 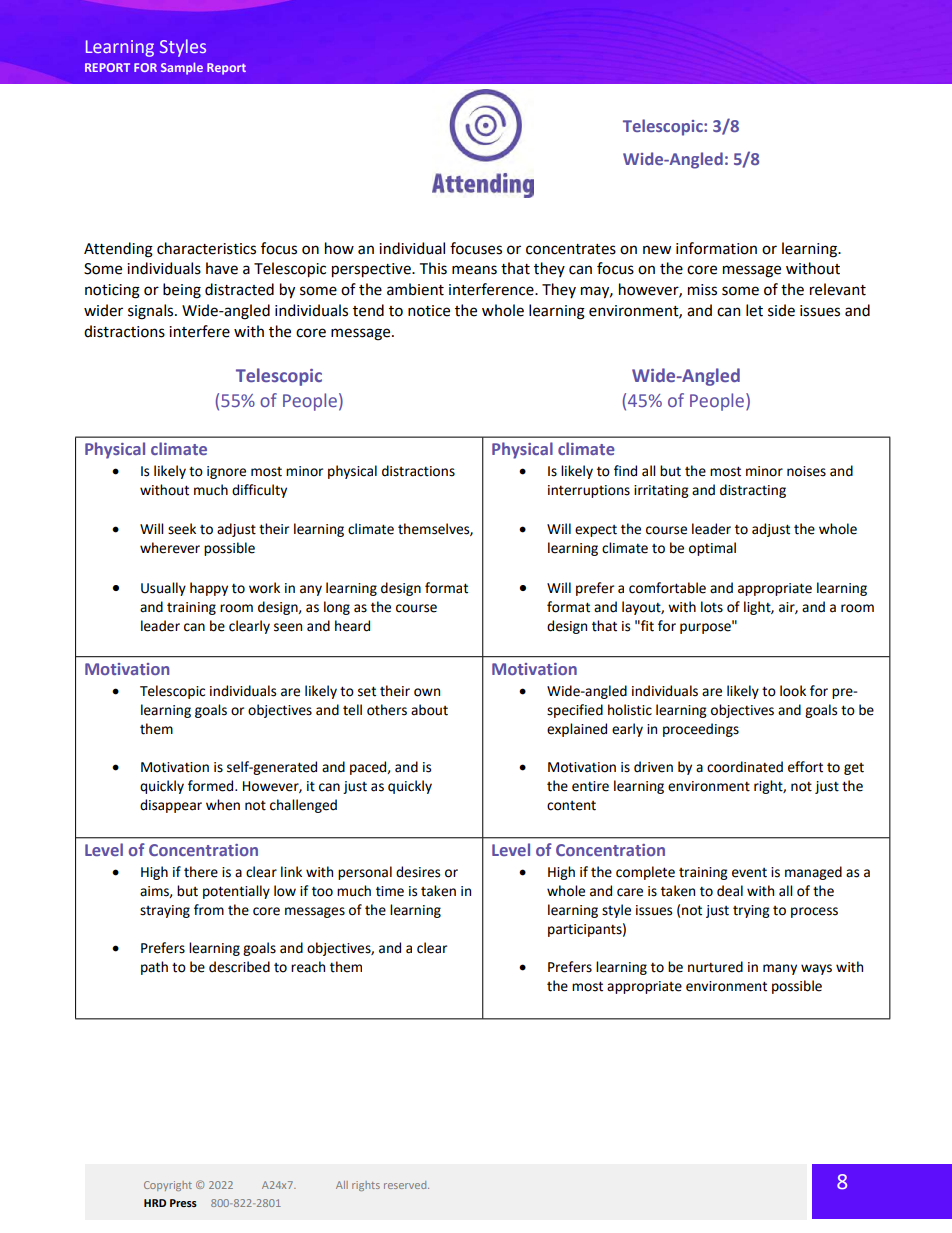 What do you see at coordinates (209, 589) in the screenshot?
I see `happy` at bounding box center [209, 589].
